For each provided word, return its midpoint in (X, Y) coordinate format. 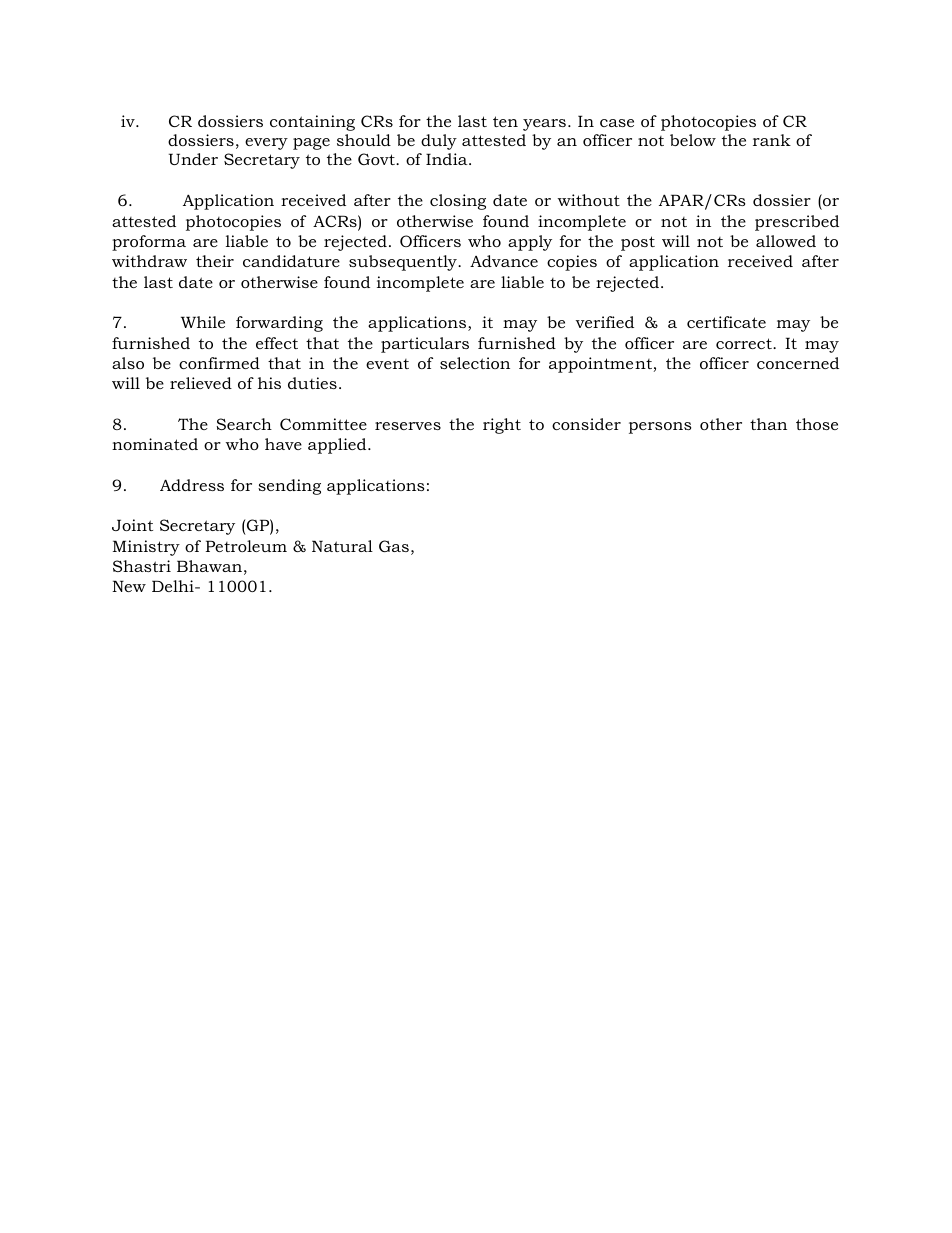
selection (475, 363)
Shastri (142, 566)
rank (772, 140)
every (266, 144)
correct (745, 343)
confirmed (219, 363)
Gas (394, 546)
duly (439, 142)
